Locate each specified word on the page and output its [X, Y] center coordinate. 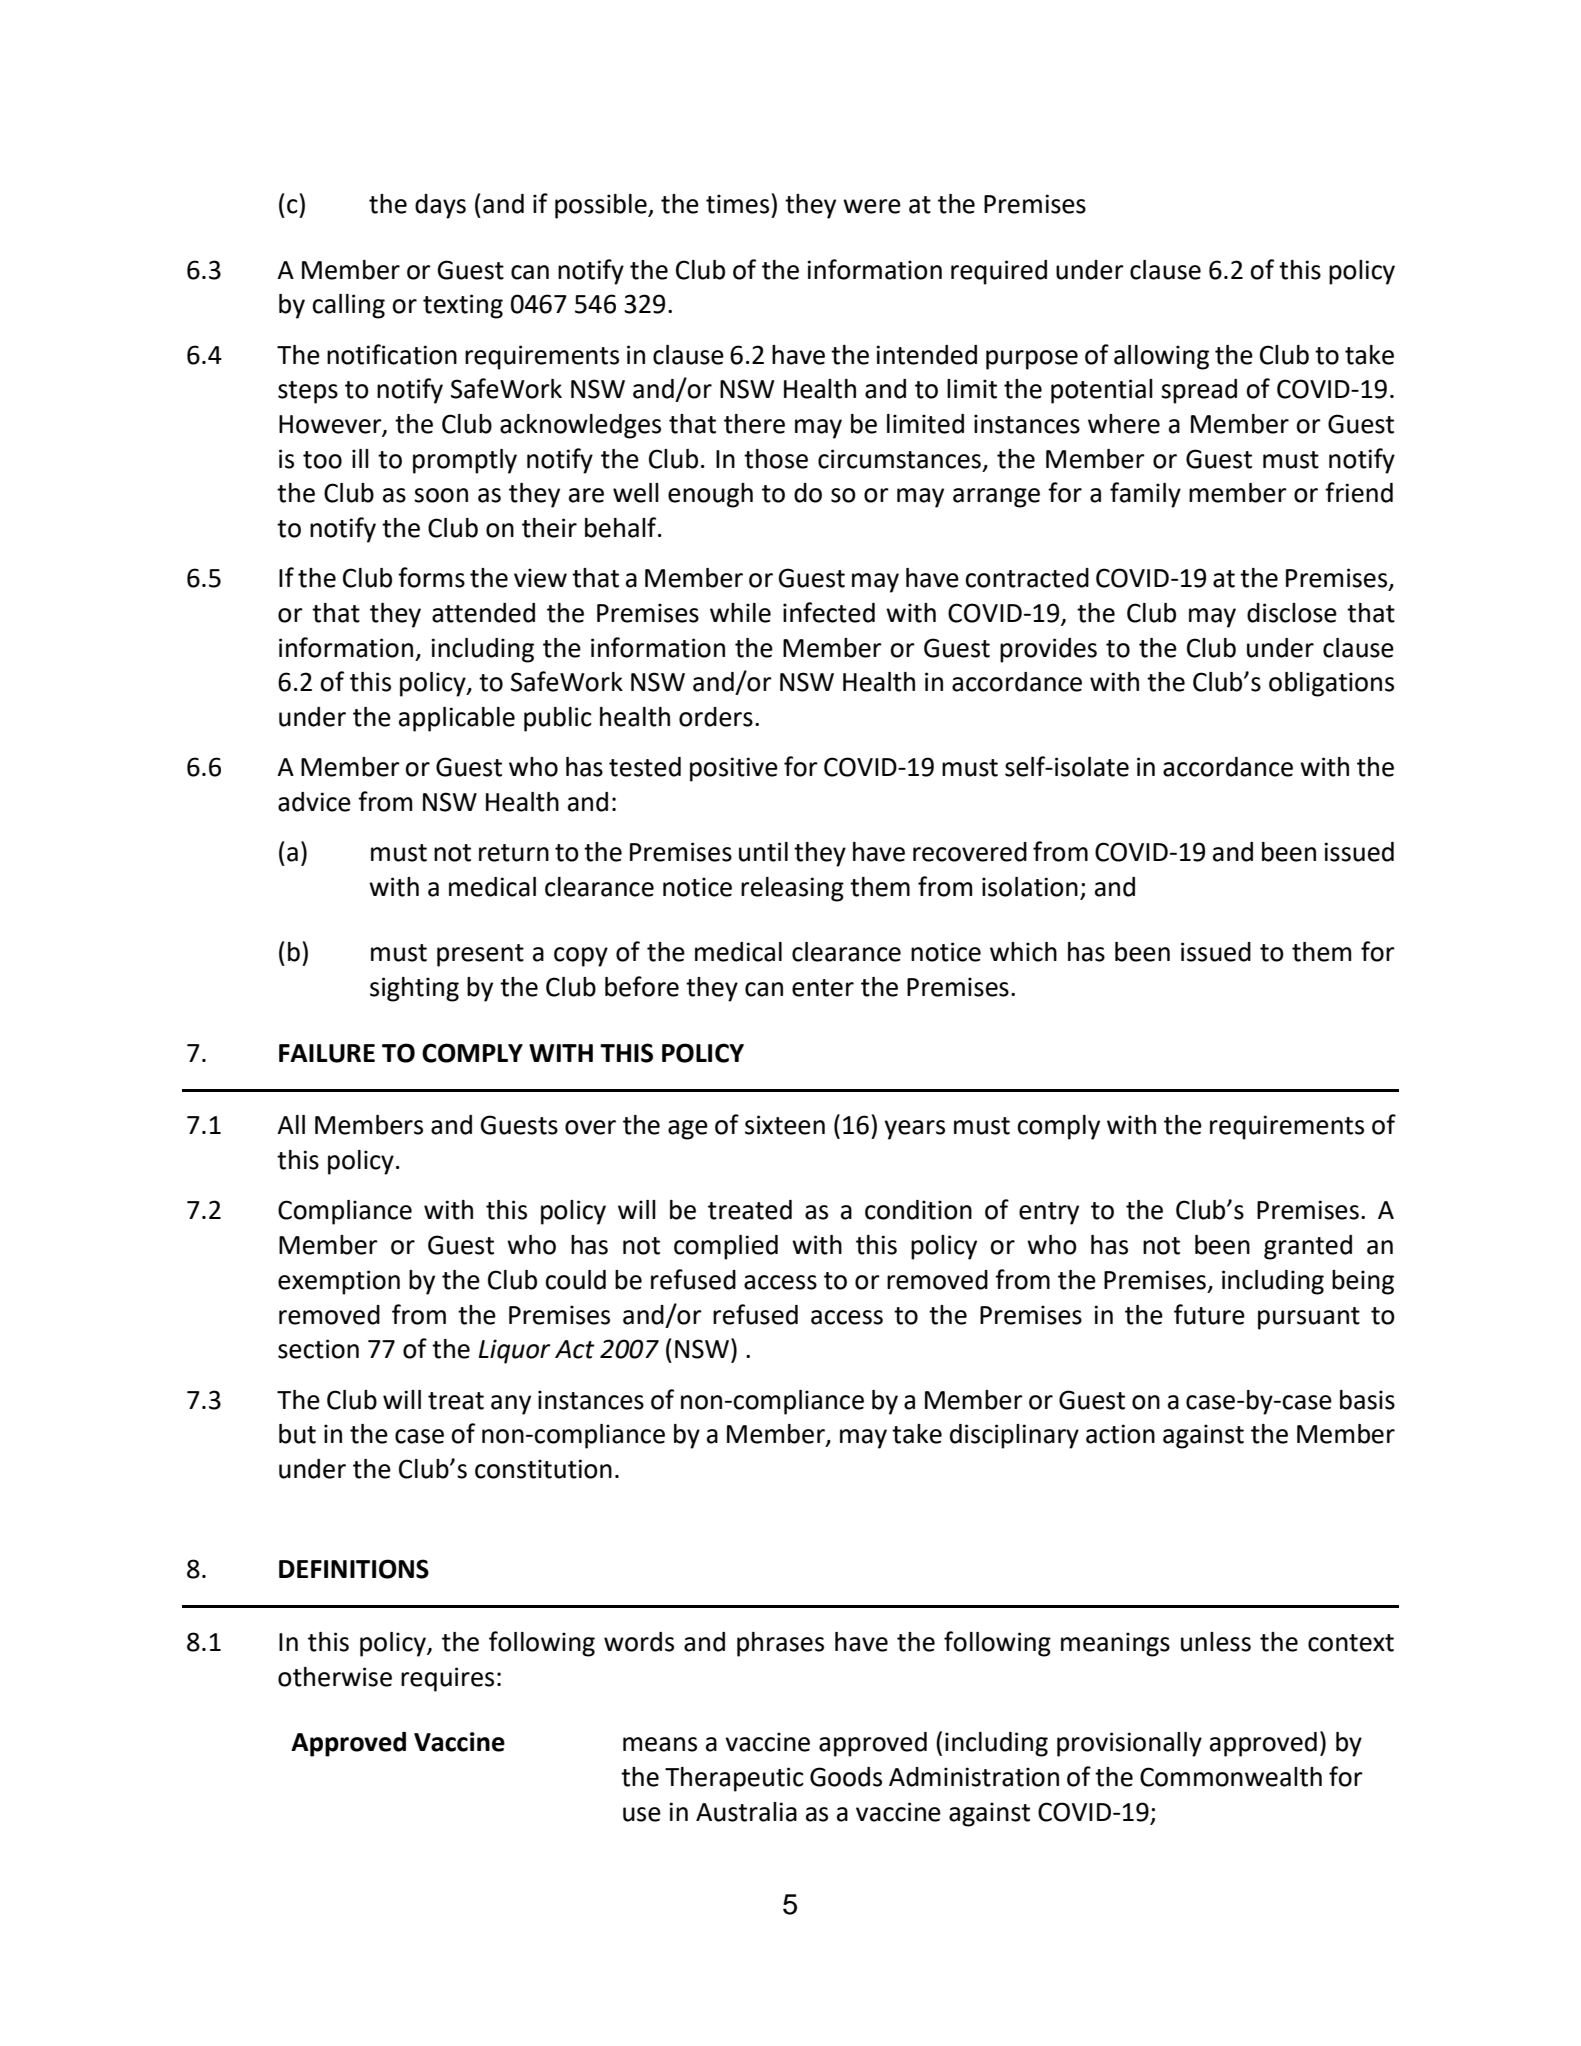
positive [734, 769]
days [440, 206]
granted [1308, 1247]
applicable [457, 719]
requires [447, 1679]
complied [726, 1247]
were [872, 206]
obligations [1331, 684]
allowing [1161, 357]
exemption [339, 1282]
